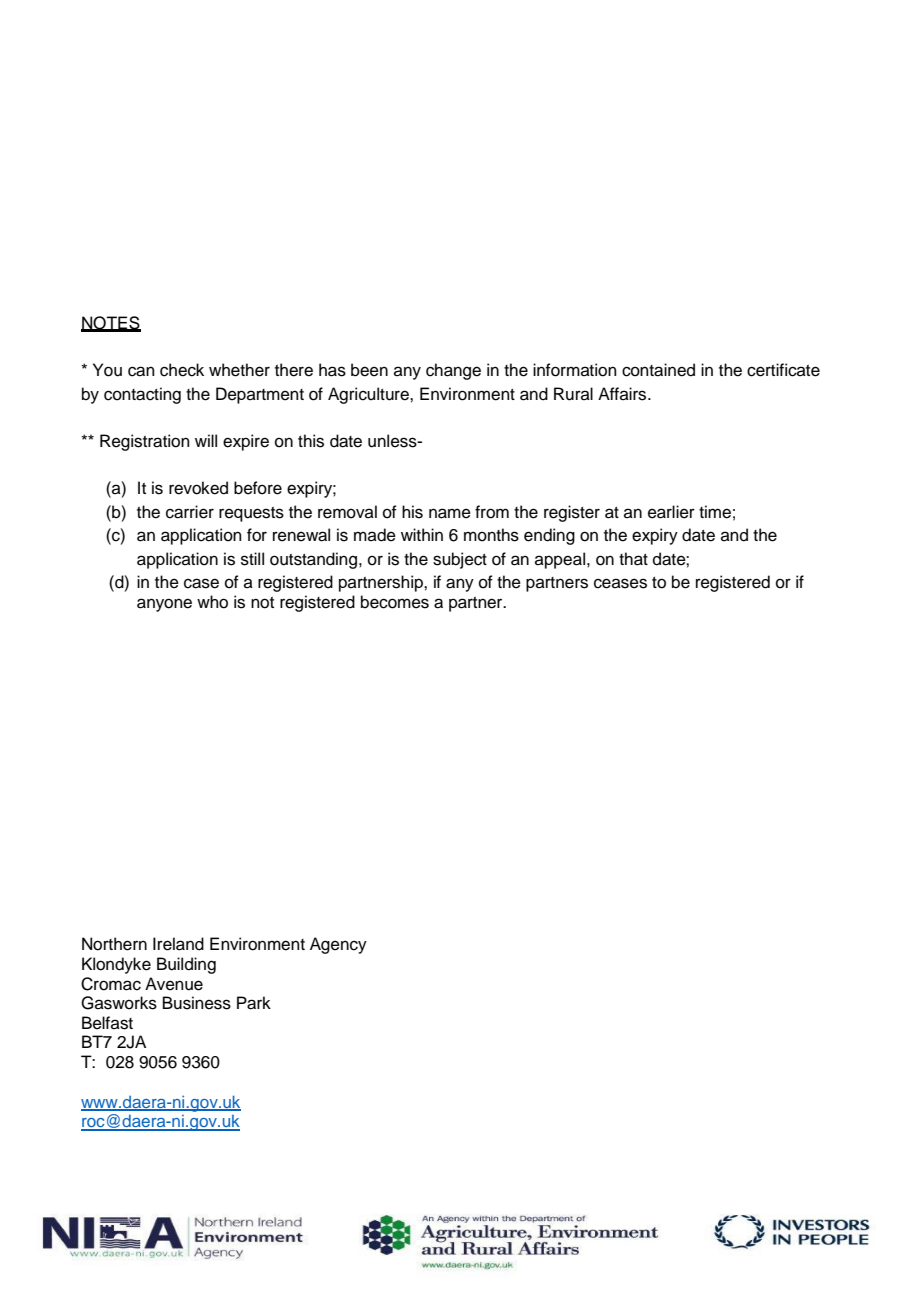 The height and width of the document is (1308, 924). I want to click on contained, so click(658, 370).
